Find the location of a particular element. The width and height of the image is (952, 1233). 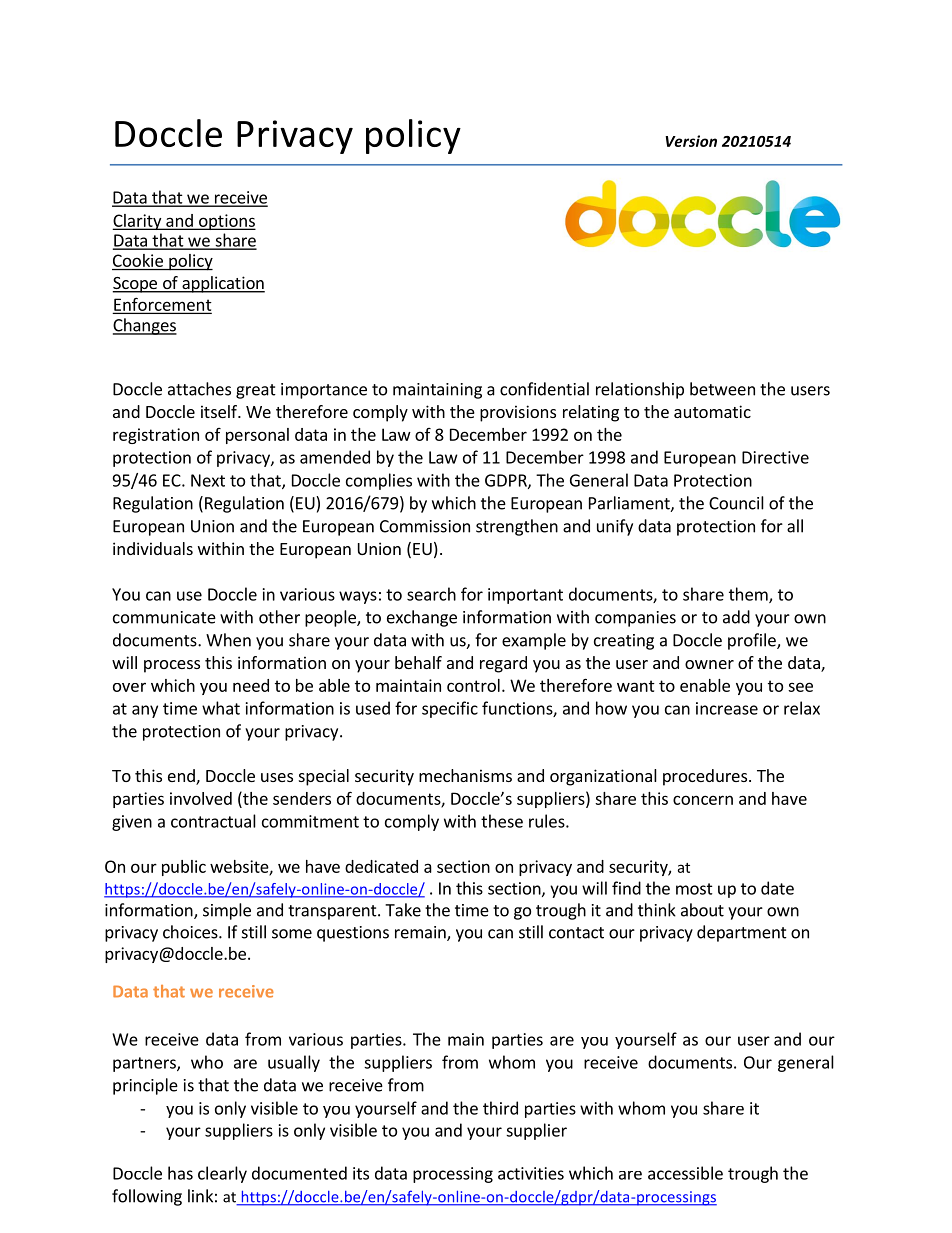

activities is located at coordinates (531, 1173).
